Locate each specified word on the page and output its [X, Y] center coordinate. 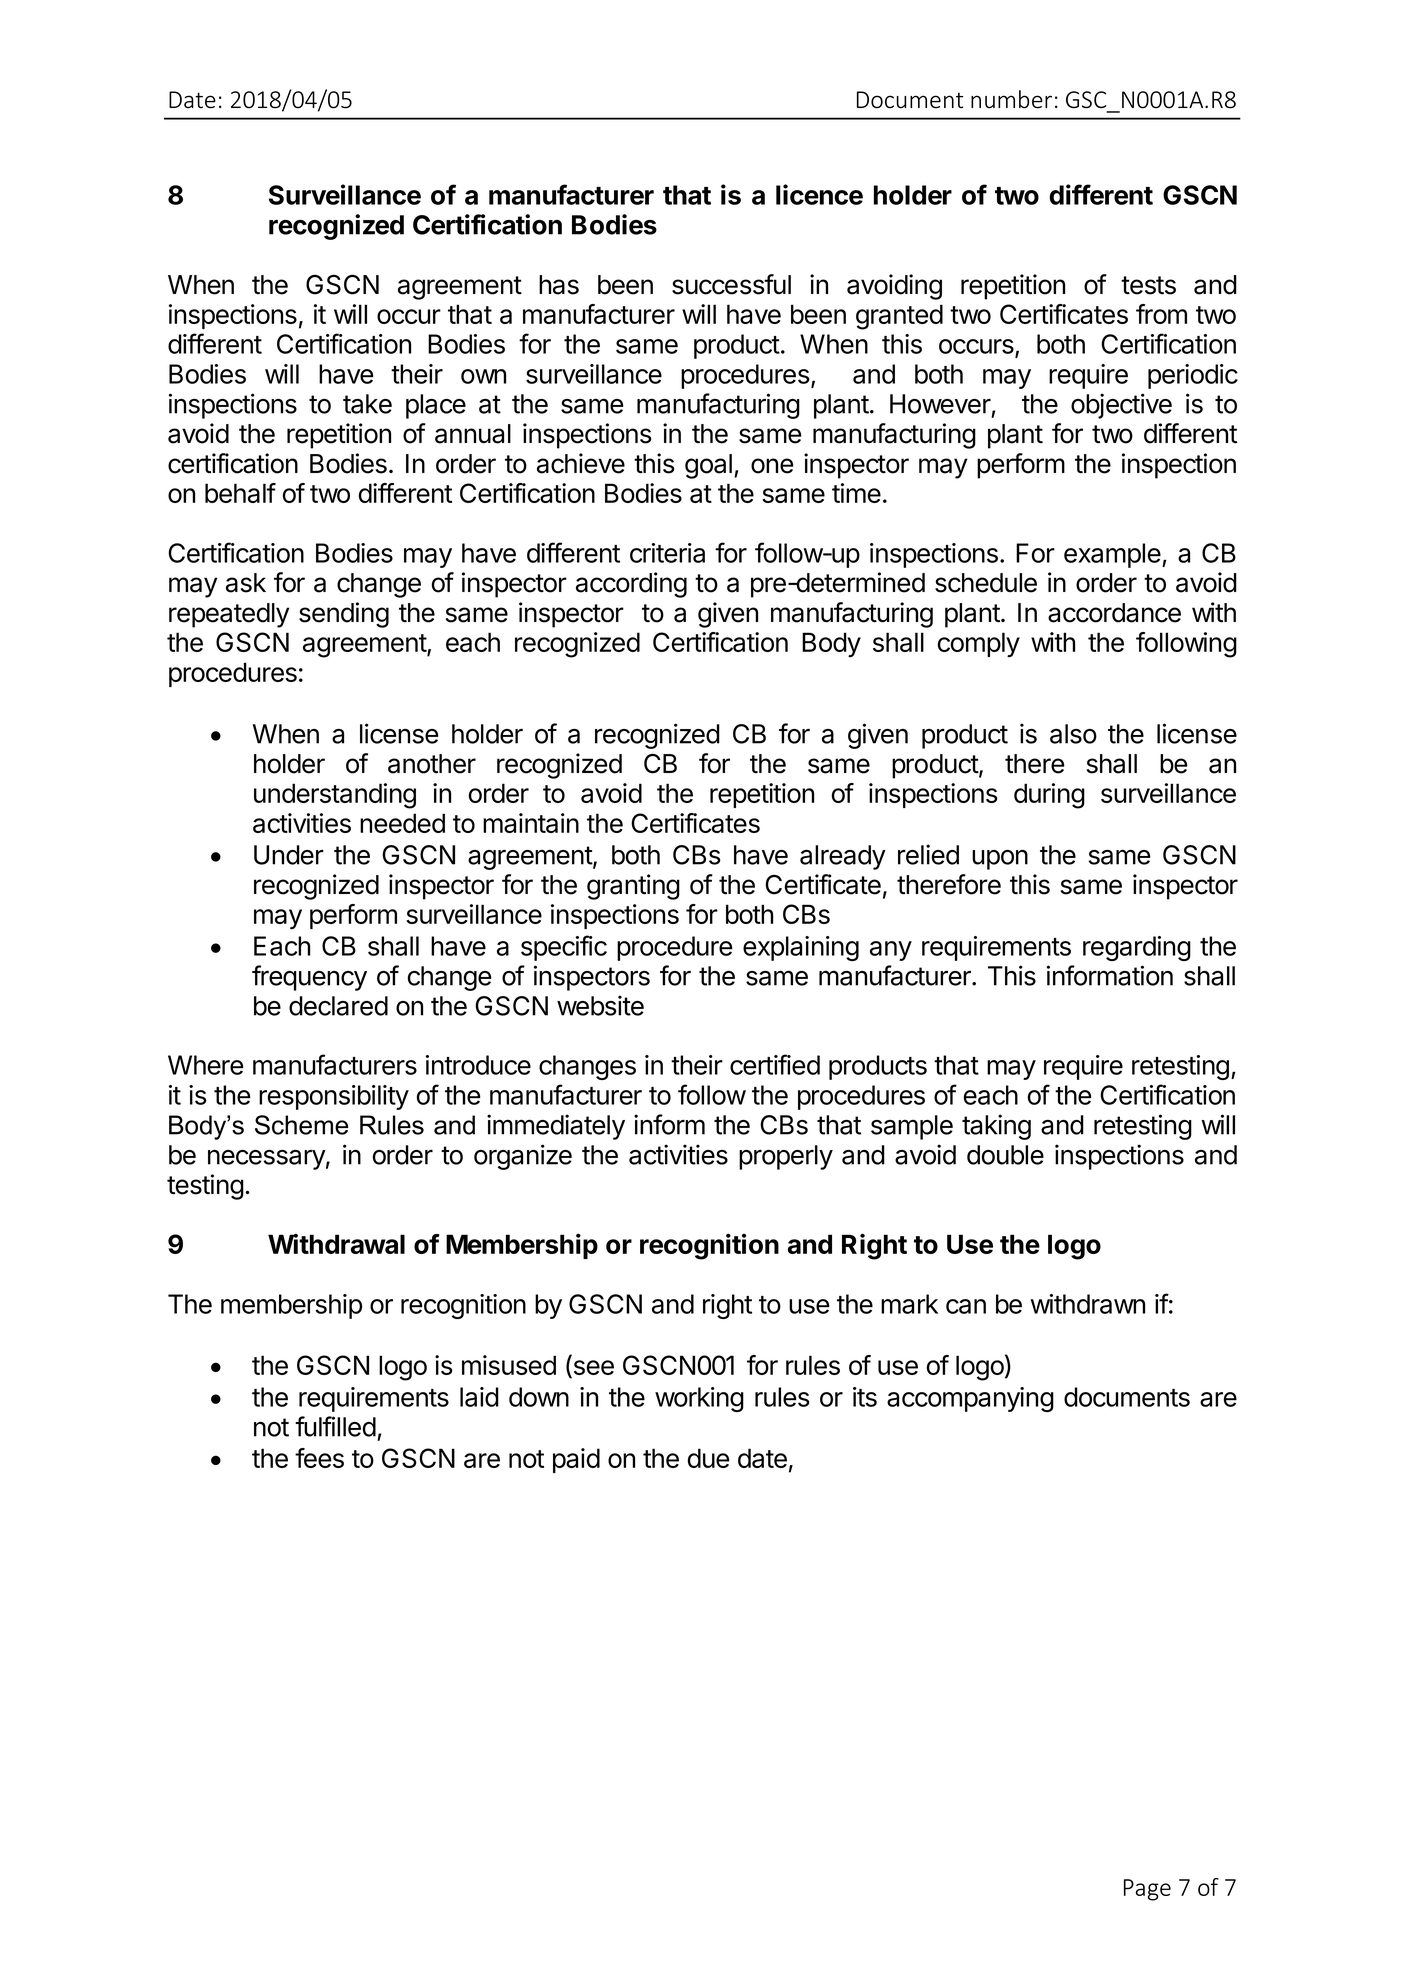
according [631, 585]
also [1073, 734]
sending [344, 615]
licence [819, 194]
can [966, 1306]
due [709, 1458]
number [1011, 99]
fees [319, 1458]
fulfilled [335, 1426]
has [559, 285]
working [699, 1399]
